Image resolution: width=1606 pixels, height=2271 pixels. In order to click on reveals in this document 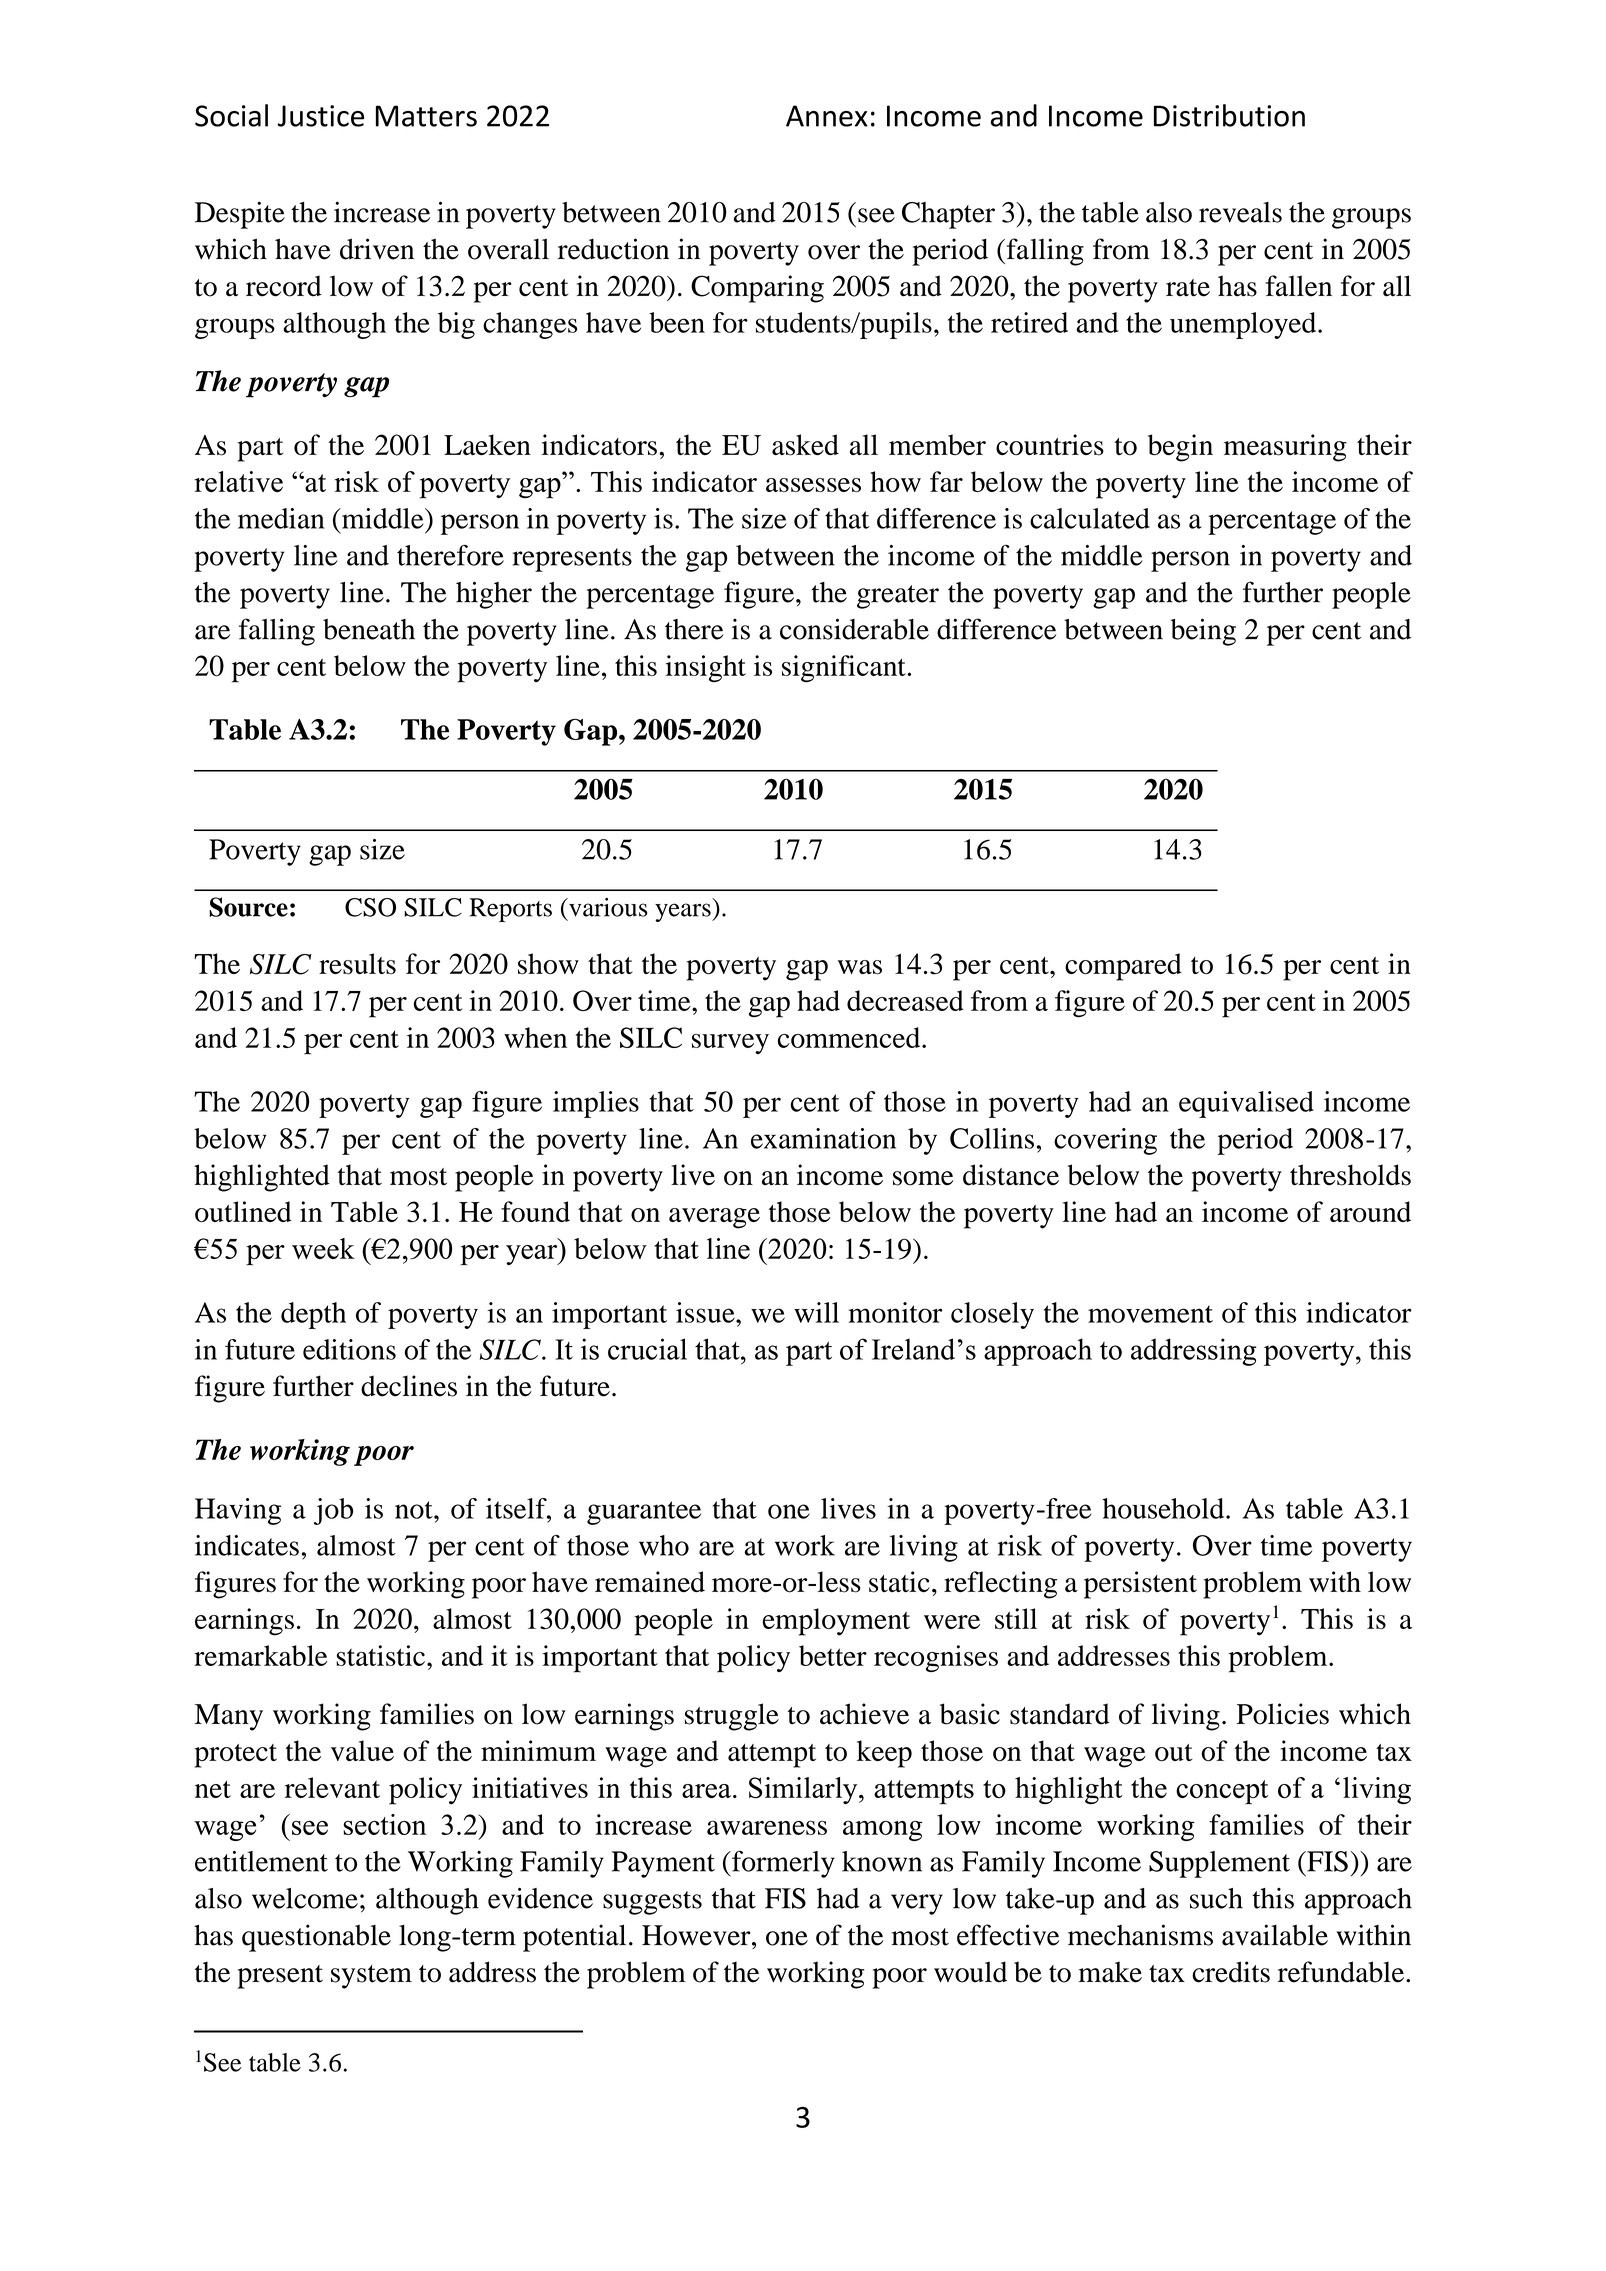, I will do `click(1240, 212)`.
